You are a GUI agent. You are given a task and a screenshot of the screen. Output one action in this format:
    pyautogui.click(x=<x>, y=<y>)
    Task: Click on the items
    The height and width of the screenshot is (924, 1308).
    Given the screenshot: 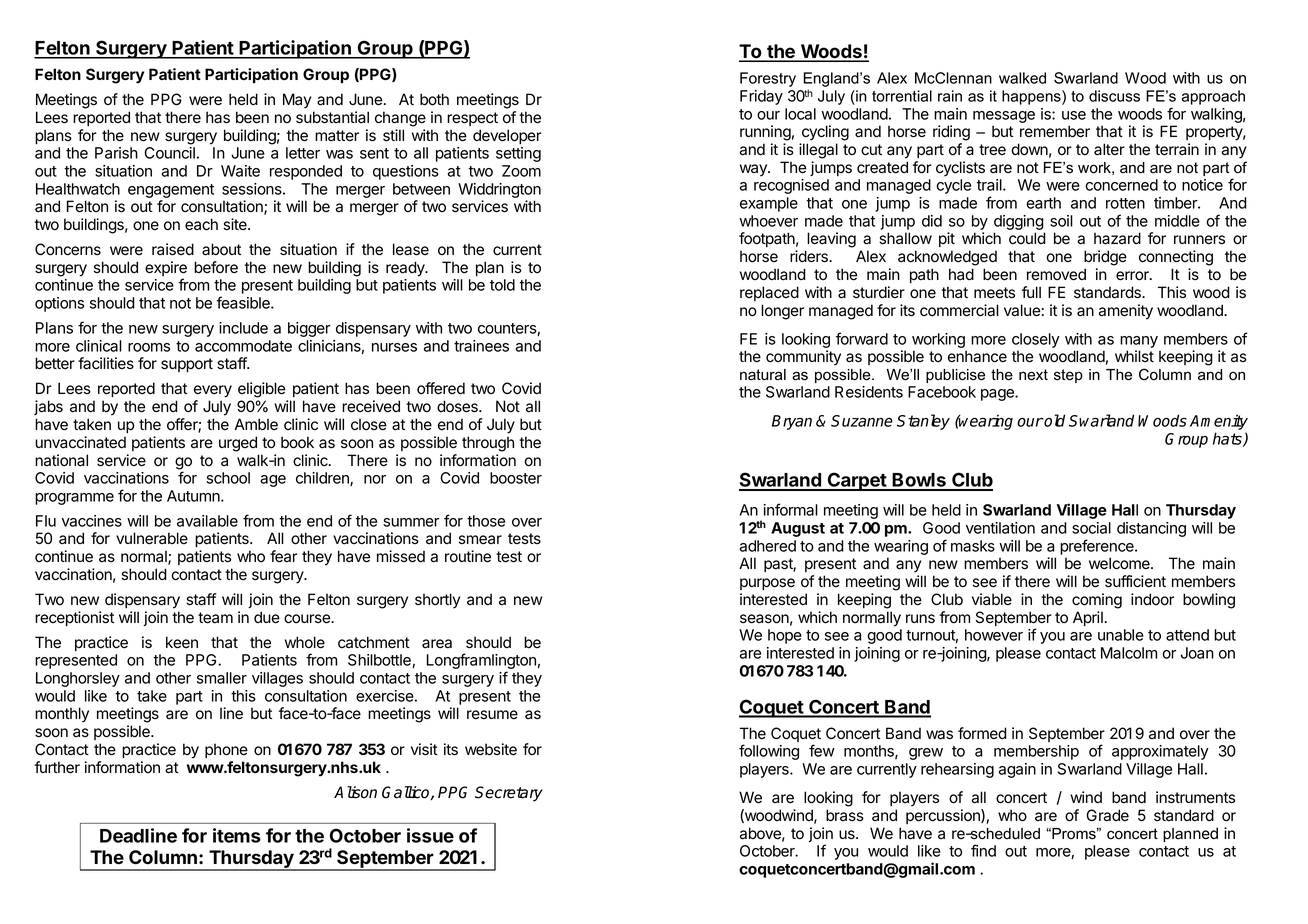 What is the action you would take?
    pyautogui.click(x=237, y=835)
